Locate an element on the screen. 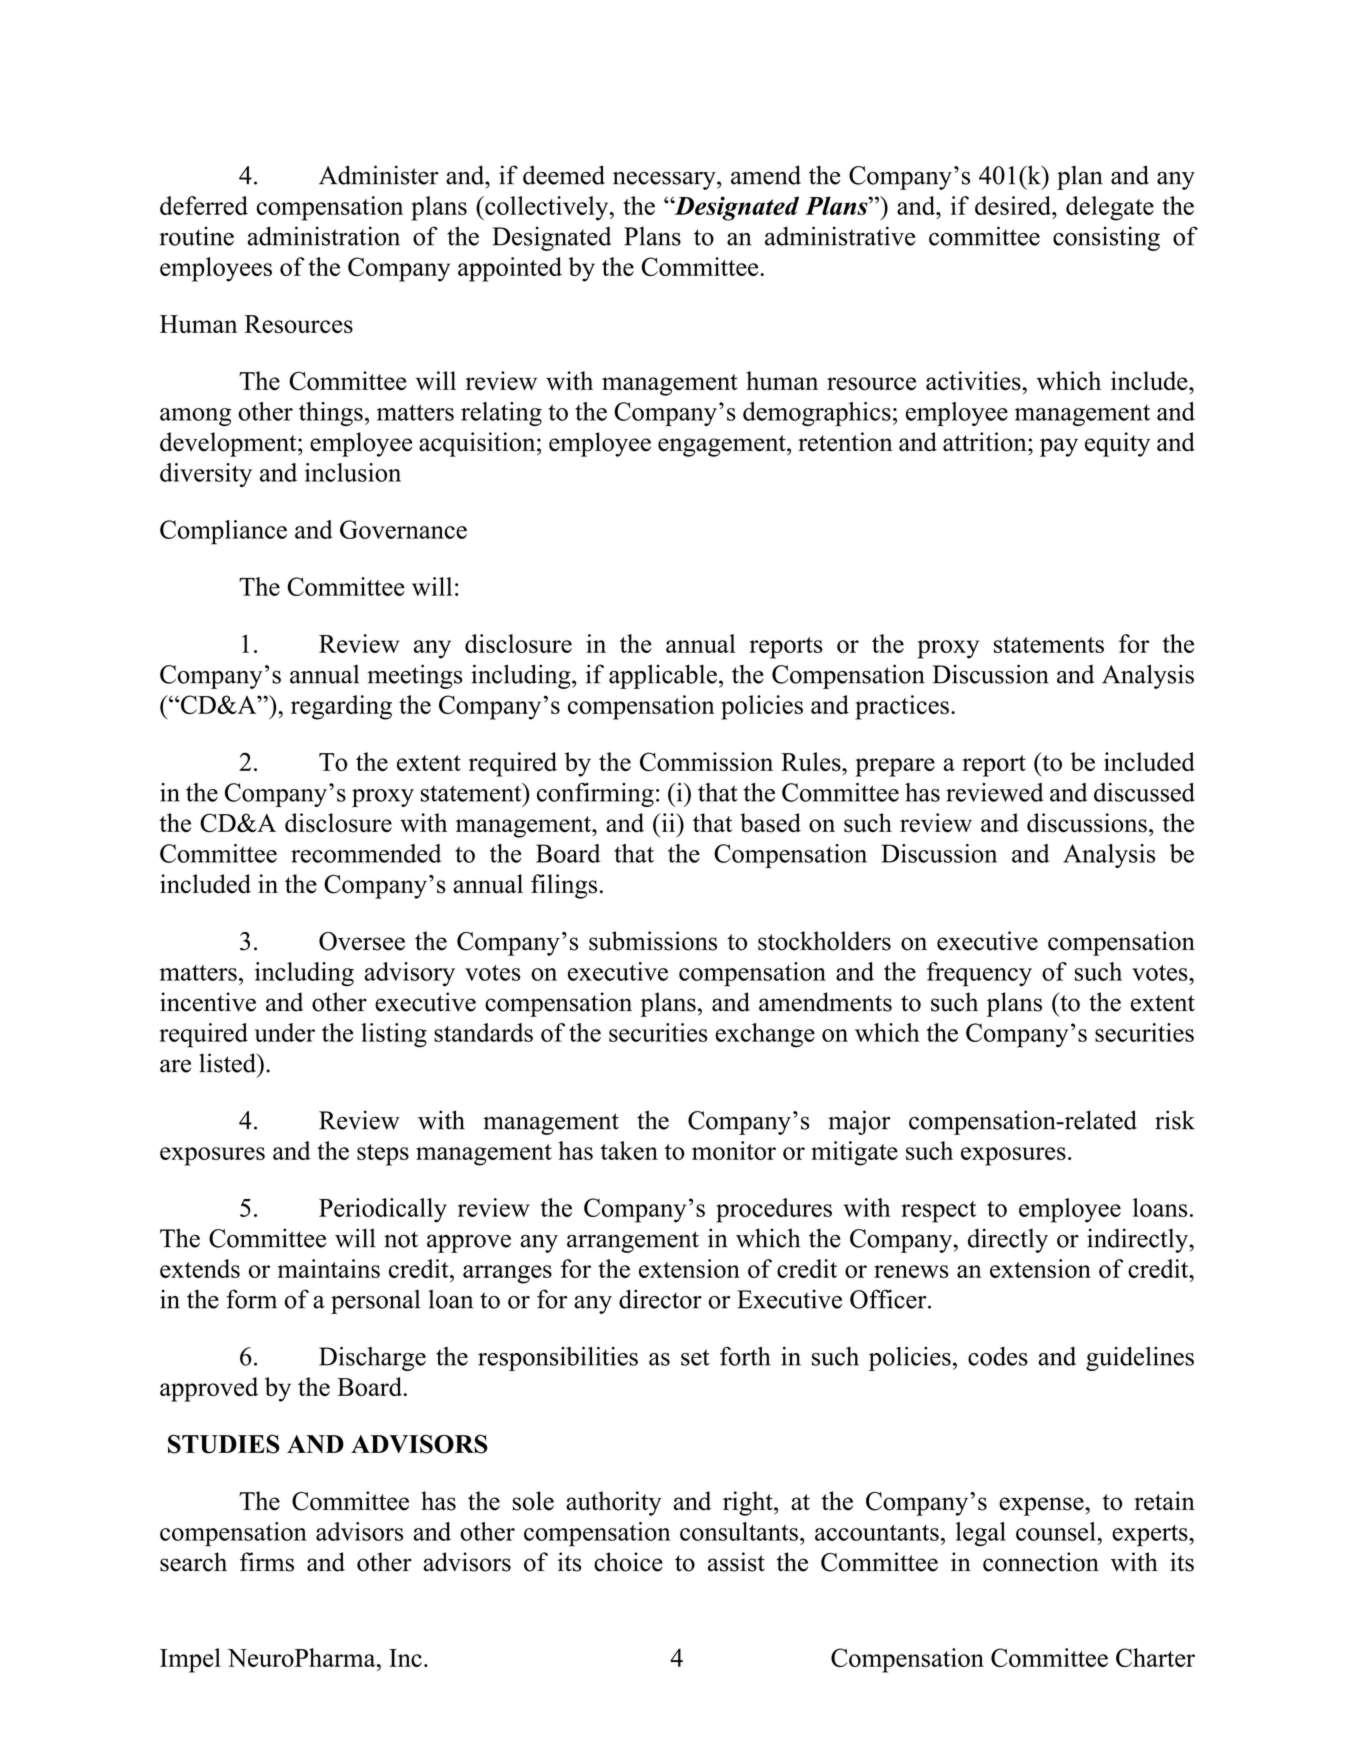 The image size is (1354, 1752). Oversee is located at coordinates (362, 941).
